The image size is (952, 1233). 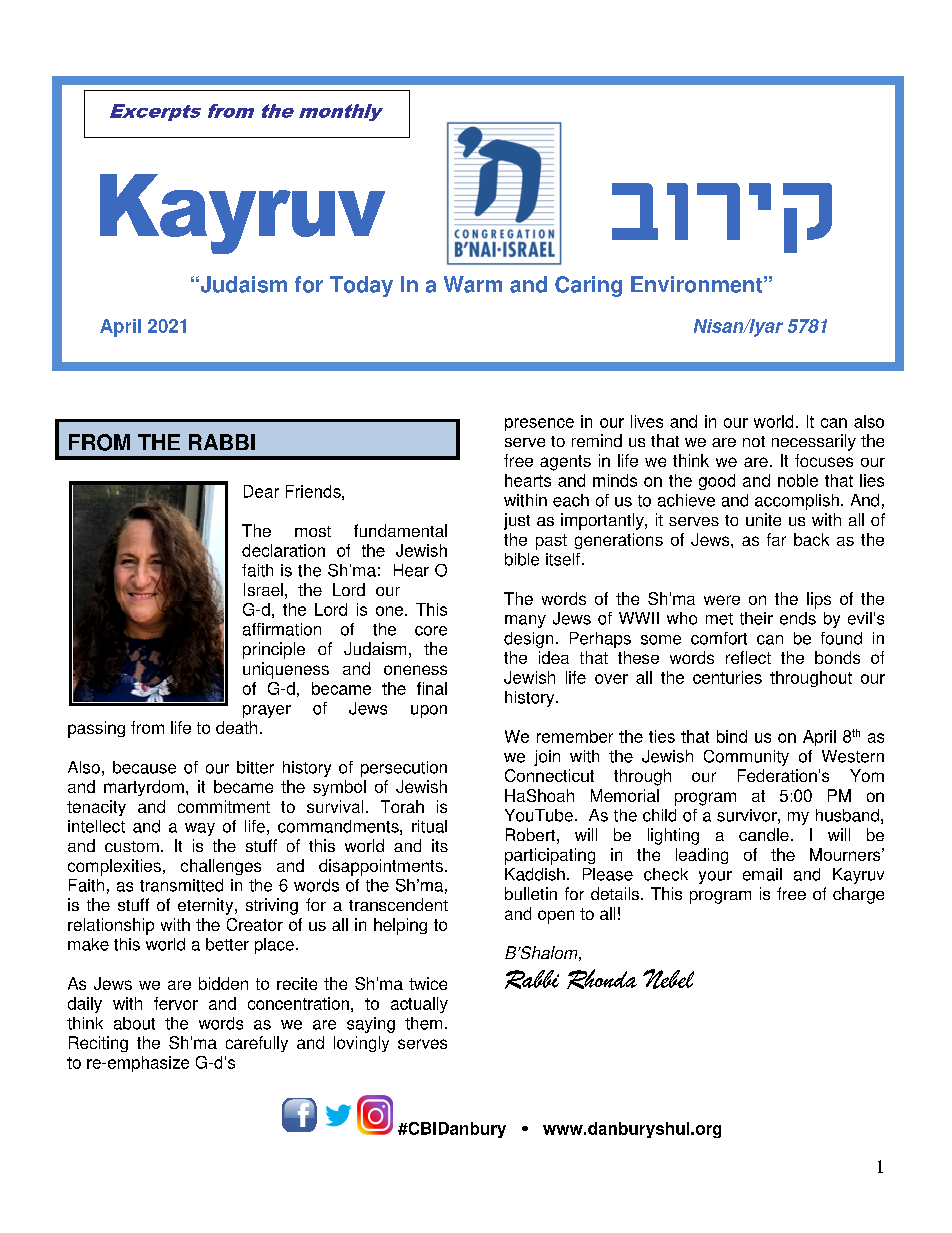 I want to click on Connecticut, so click(x=549, y=775).
